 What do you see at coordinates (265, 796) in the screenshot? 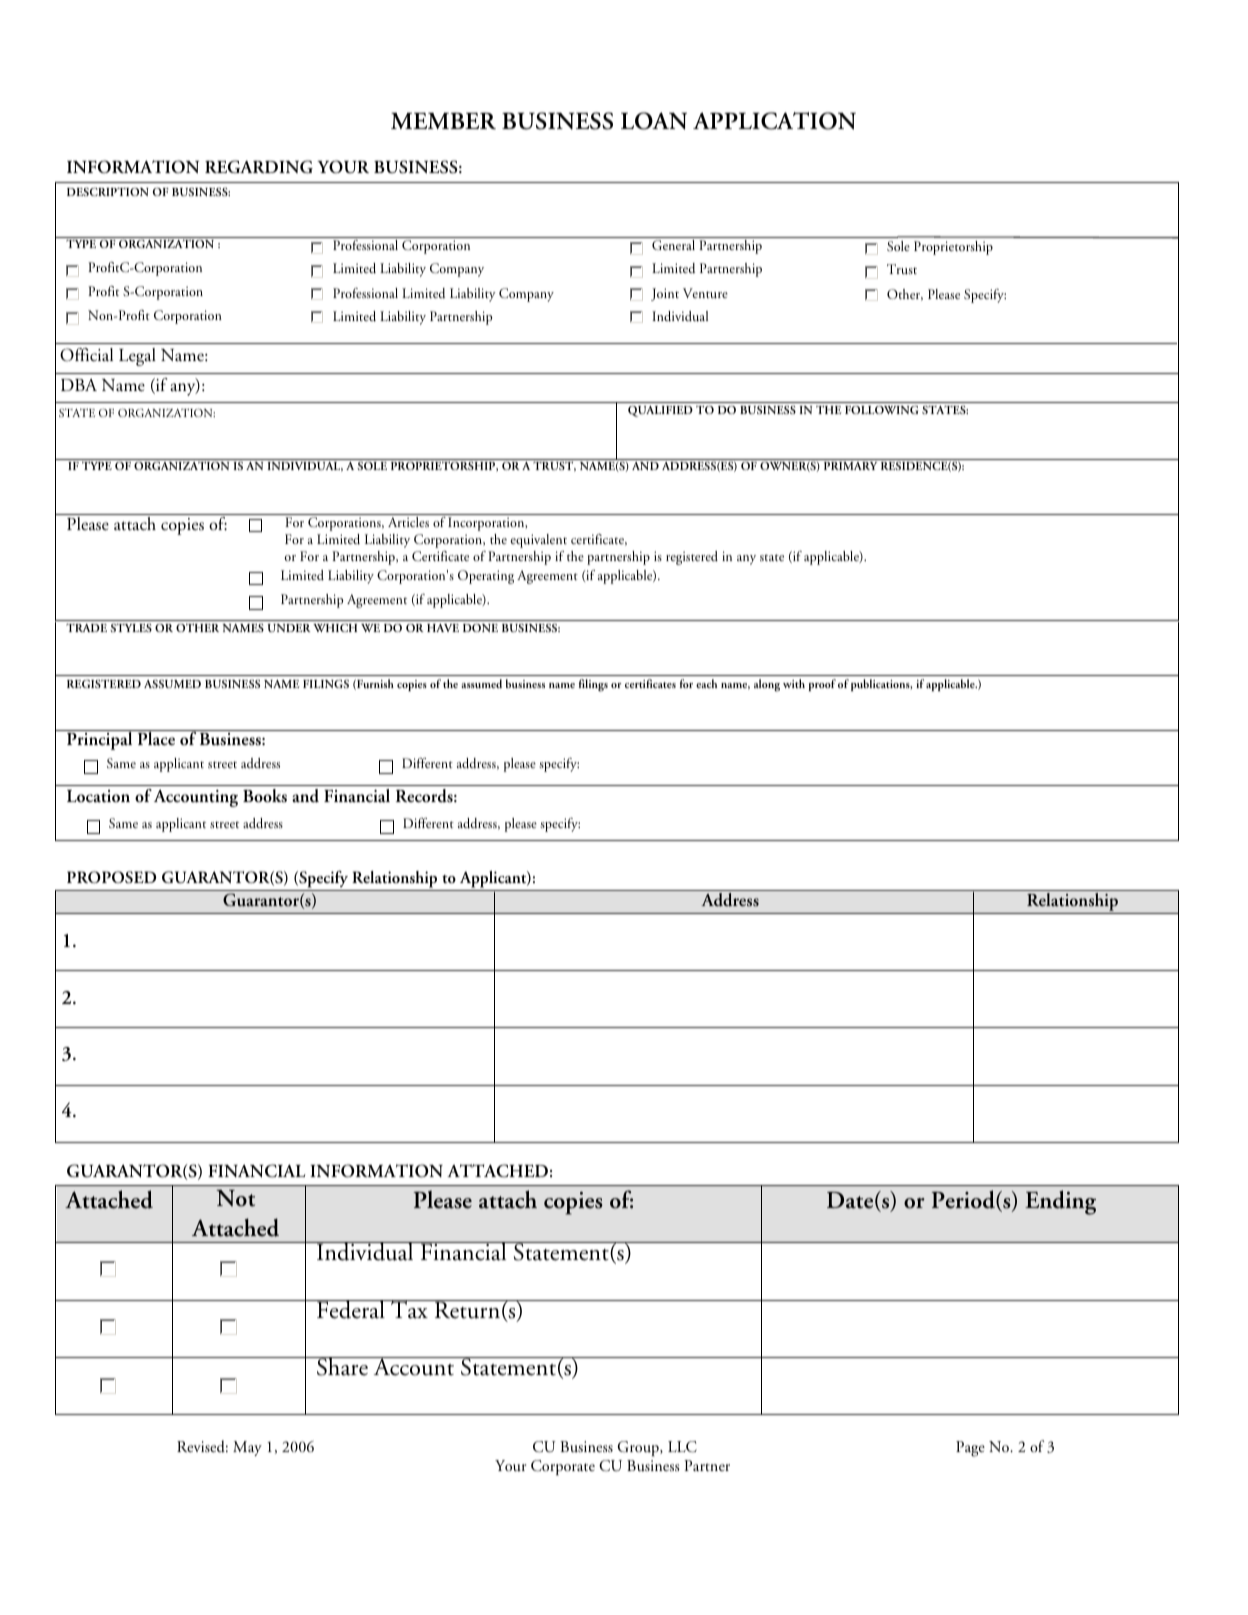
I see `Books` at bounding box center [265, 796].
